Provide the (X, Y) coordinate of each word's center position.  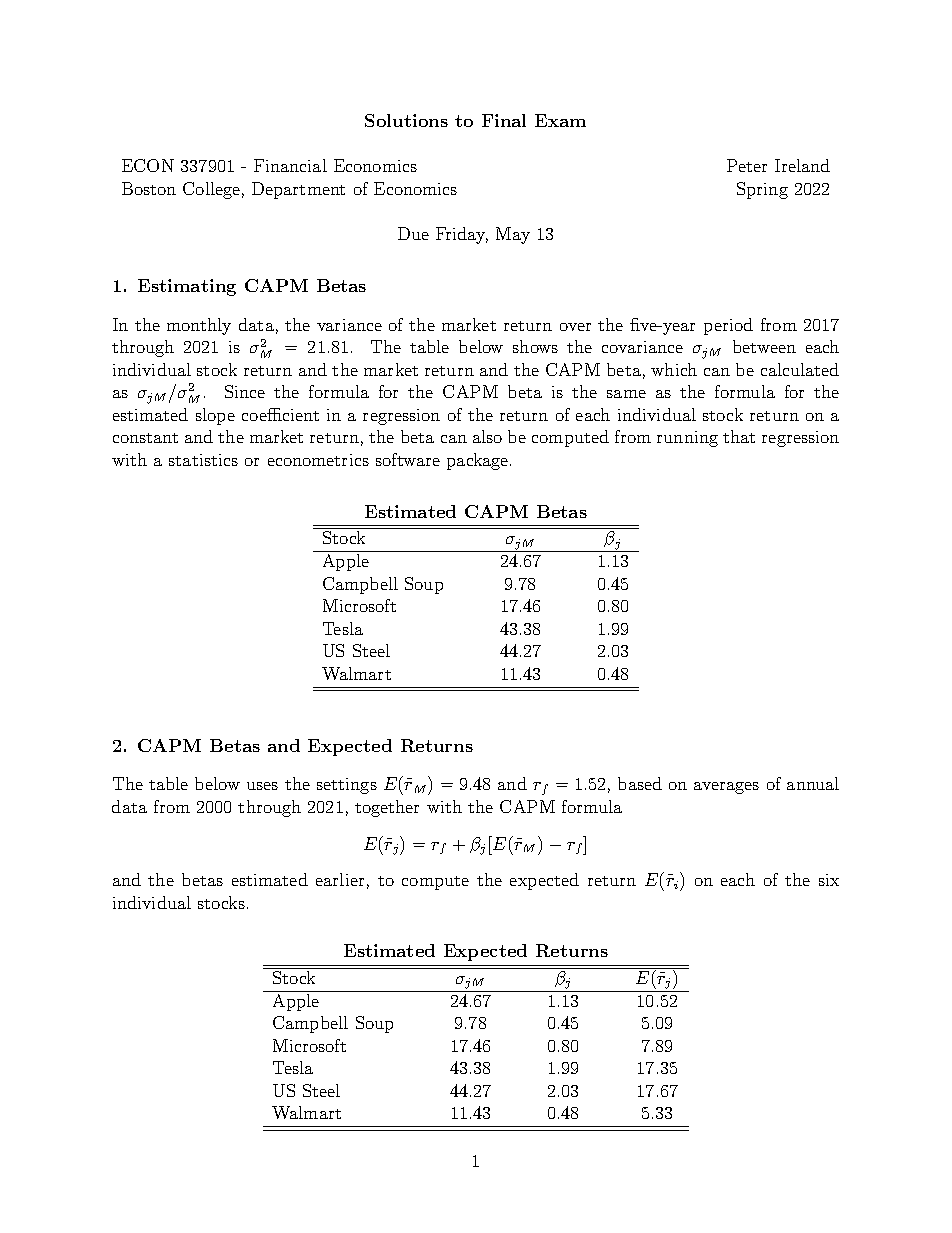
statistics (203, 460)
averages (726, 788)
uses (262, 786)
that (739, 436)
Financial (290, 165)
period (728, 326)
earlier (340, 879)
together (387, 808)
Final (504, 120)
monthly (199, 326)
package (477, 461)
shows (535, 346)
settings (347, 786)
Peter (747, 165)
